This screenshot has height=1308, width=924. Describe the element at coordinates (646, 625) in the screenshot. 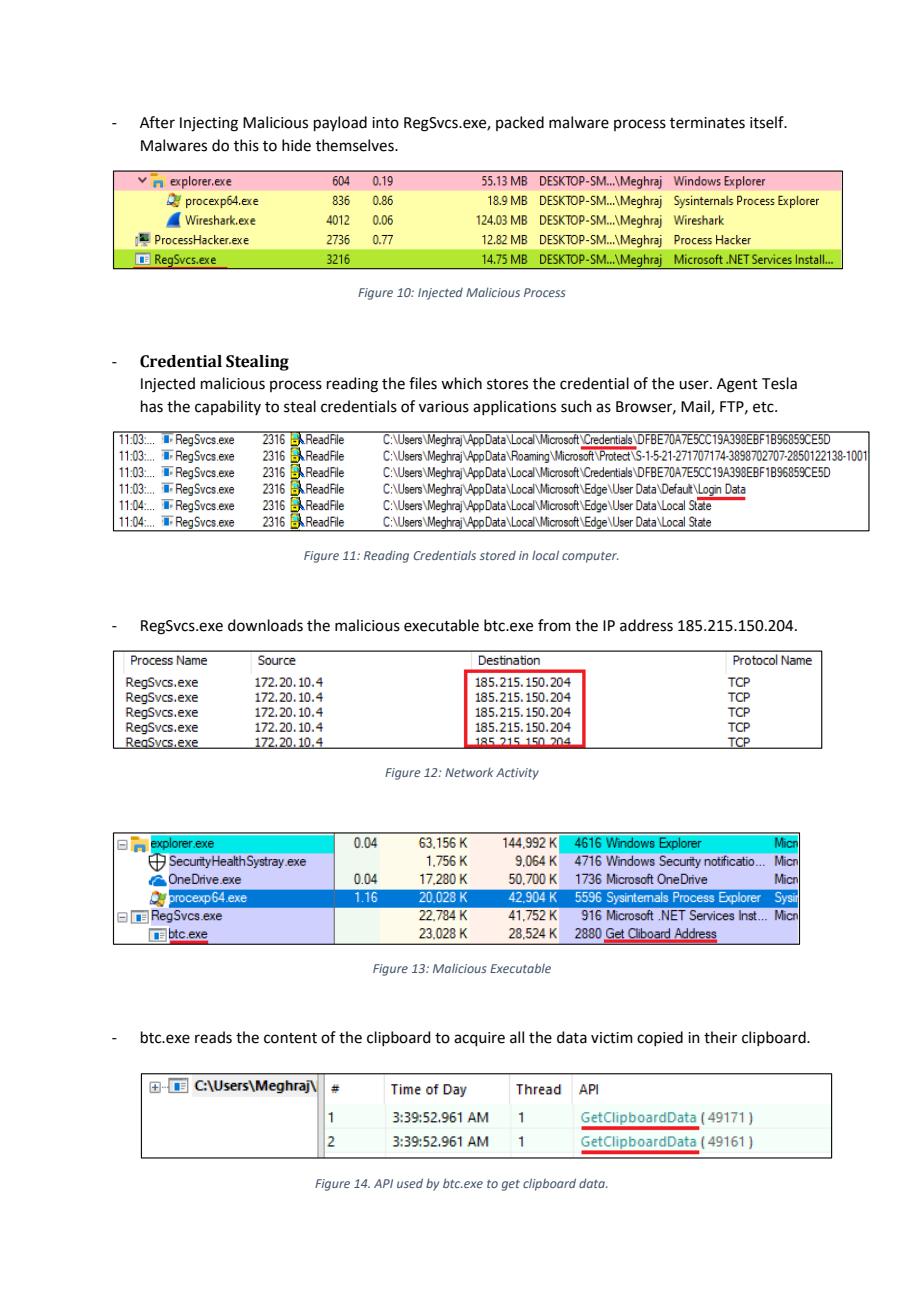

I see `address` at that location.
